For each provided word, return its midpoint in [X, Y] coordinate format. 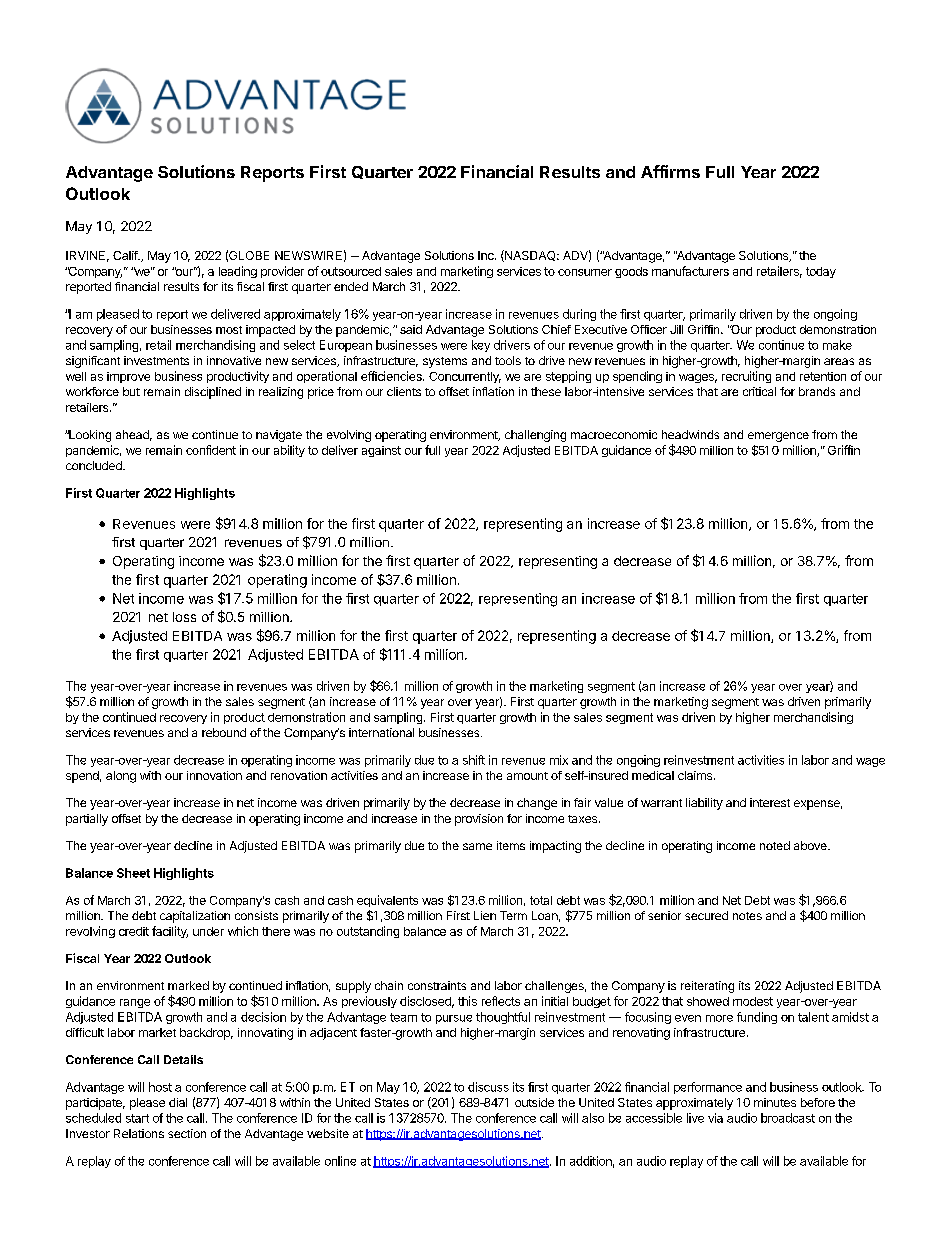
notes [747, 916]
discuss [488, 1087]
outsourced [351, 271]
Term [513, 915]
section [187, 1133]
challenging [535, 436]
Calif [126, 255]
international [381, 732]
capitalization [195, 917]
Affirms [670, 171]
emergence [778, 437]
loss [184, 617]
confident [211, 450]
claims [696, 775]
